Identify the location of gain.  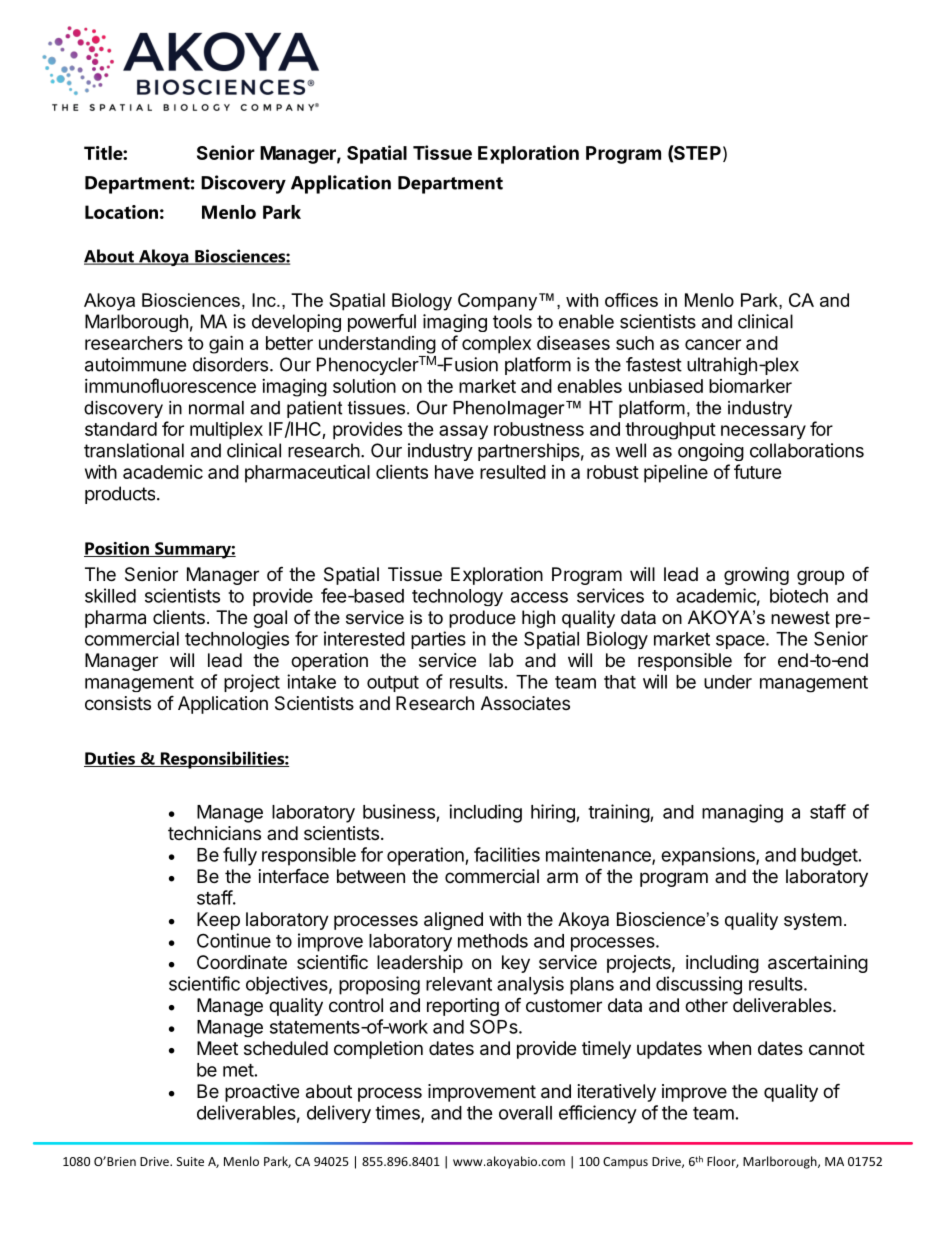
(226, 344).
